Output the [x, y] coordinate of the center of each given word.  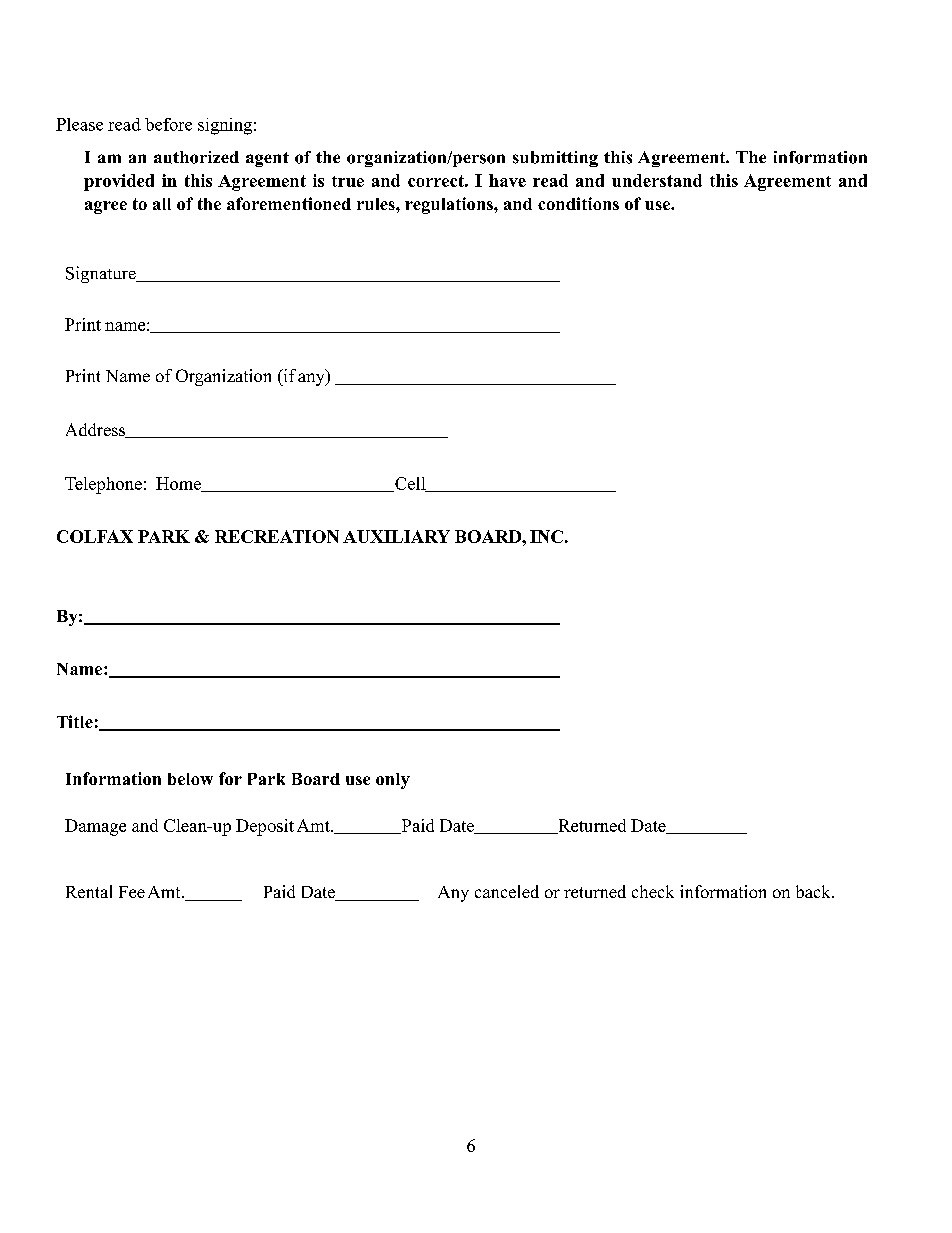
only [393, 781]
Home [180, 484]
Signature [102, 274]
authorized [196, 157]
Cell [410, 484]
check [653, 891]
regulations [450, 205]
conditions [578, 203]
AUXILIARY [396, 536]
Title [75, 721]
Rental [89, 891]
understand [657, 180]
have [507, 180]
